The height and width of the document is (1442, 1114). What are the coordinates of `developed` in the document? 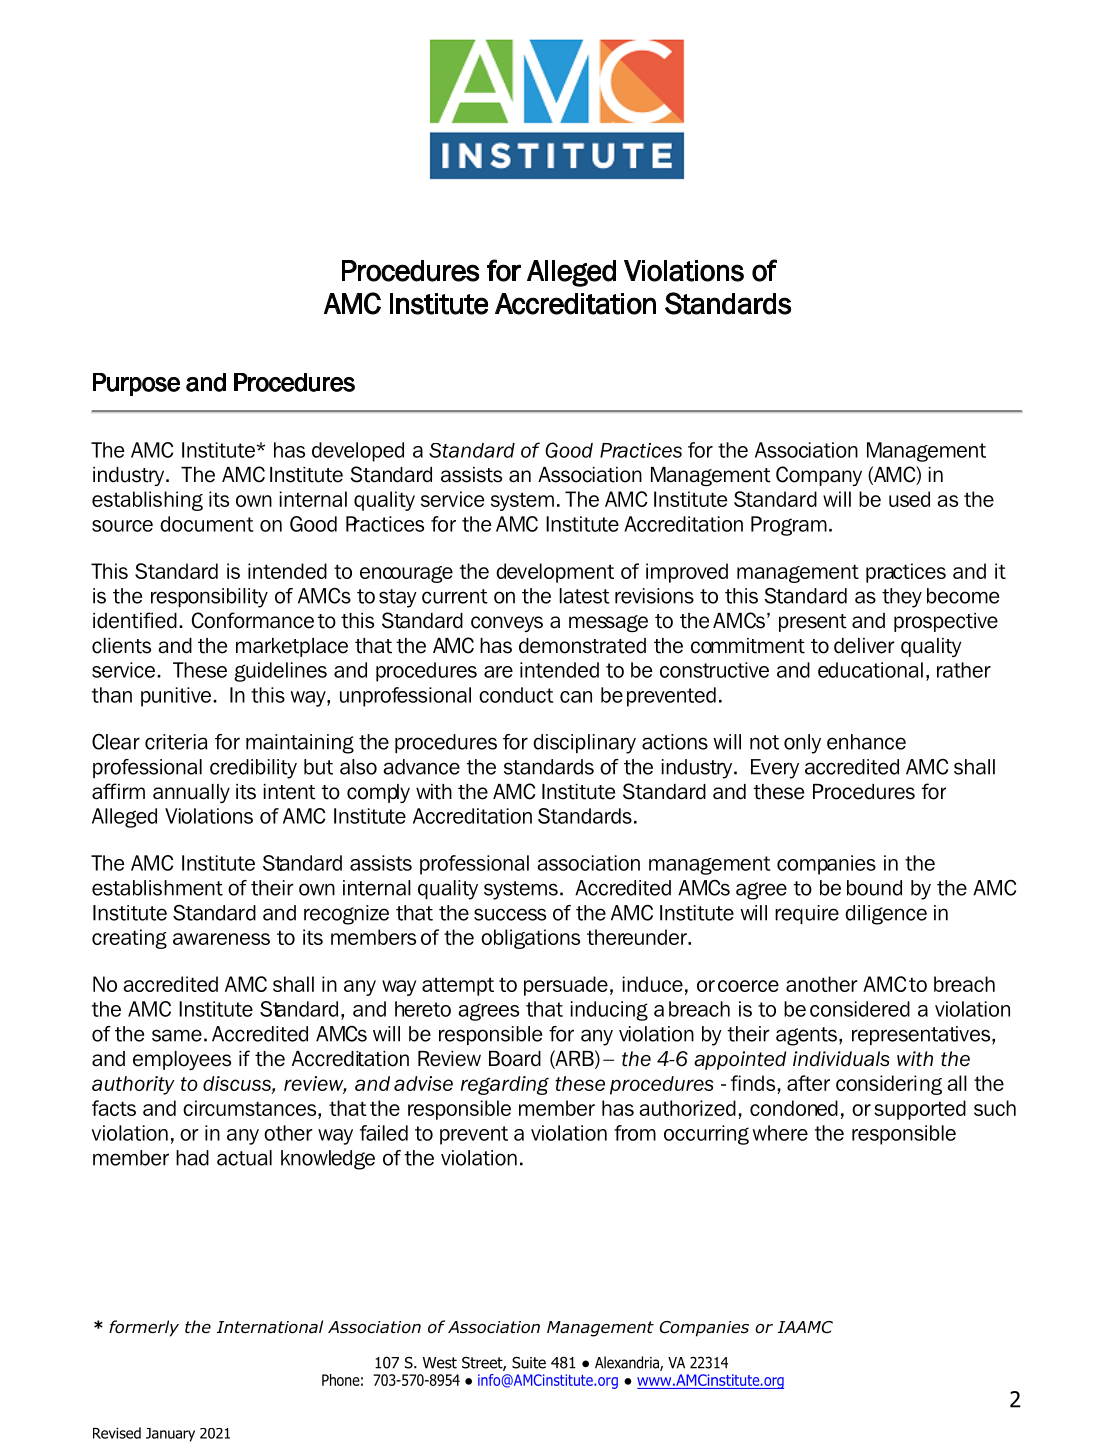 It's located at (358, 452).
